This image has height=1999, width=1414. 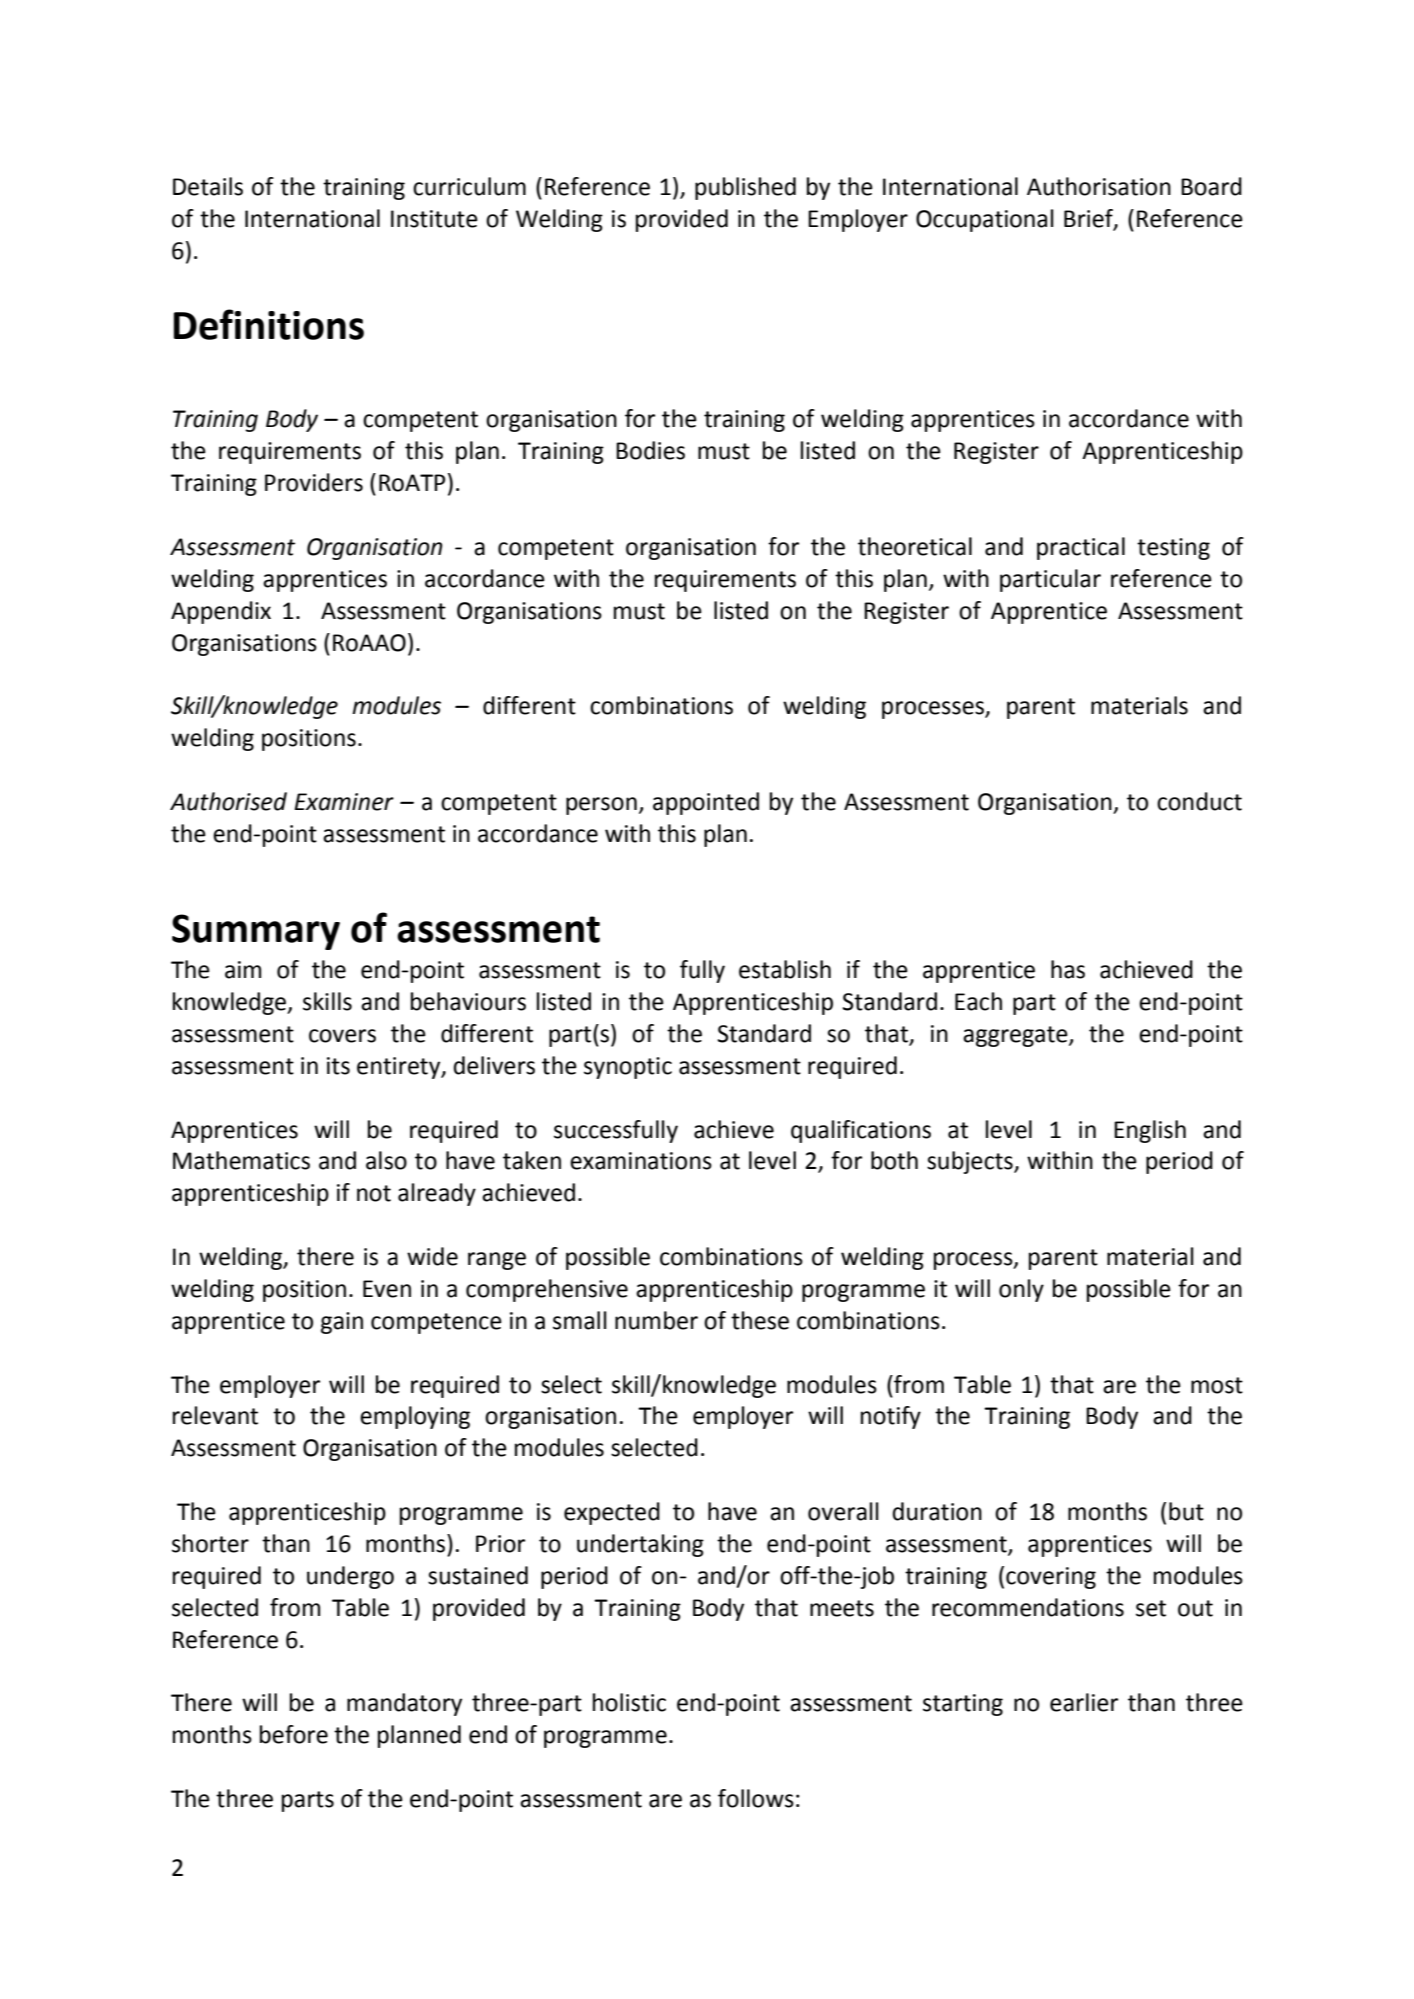 I want to click on follows, so click(x=756, y=1798).
